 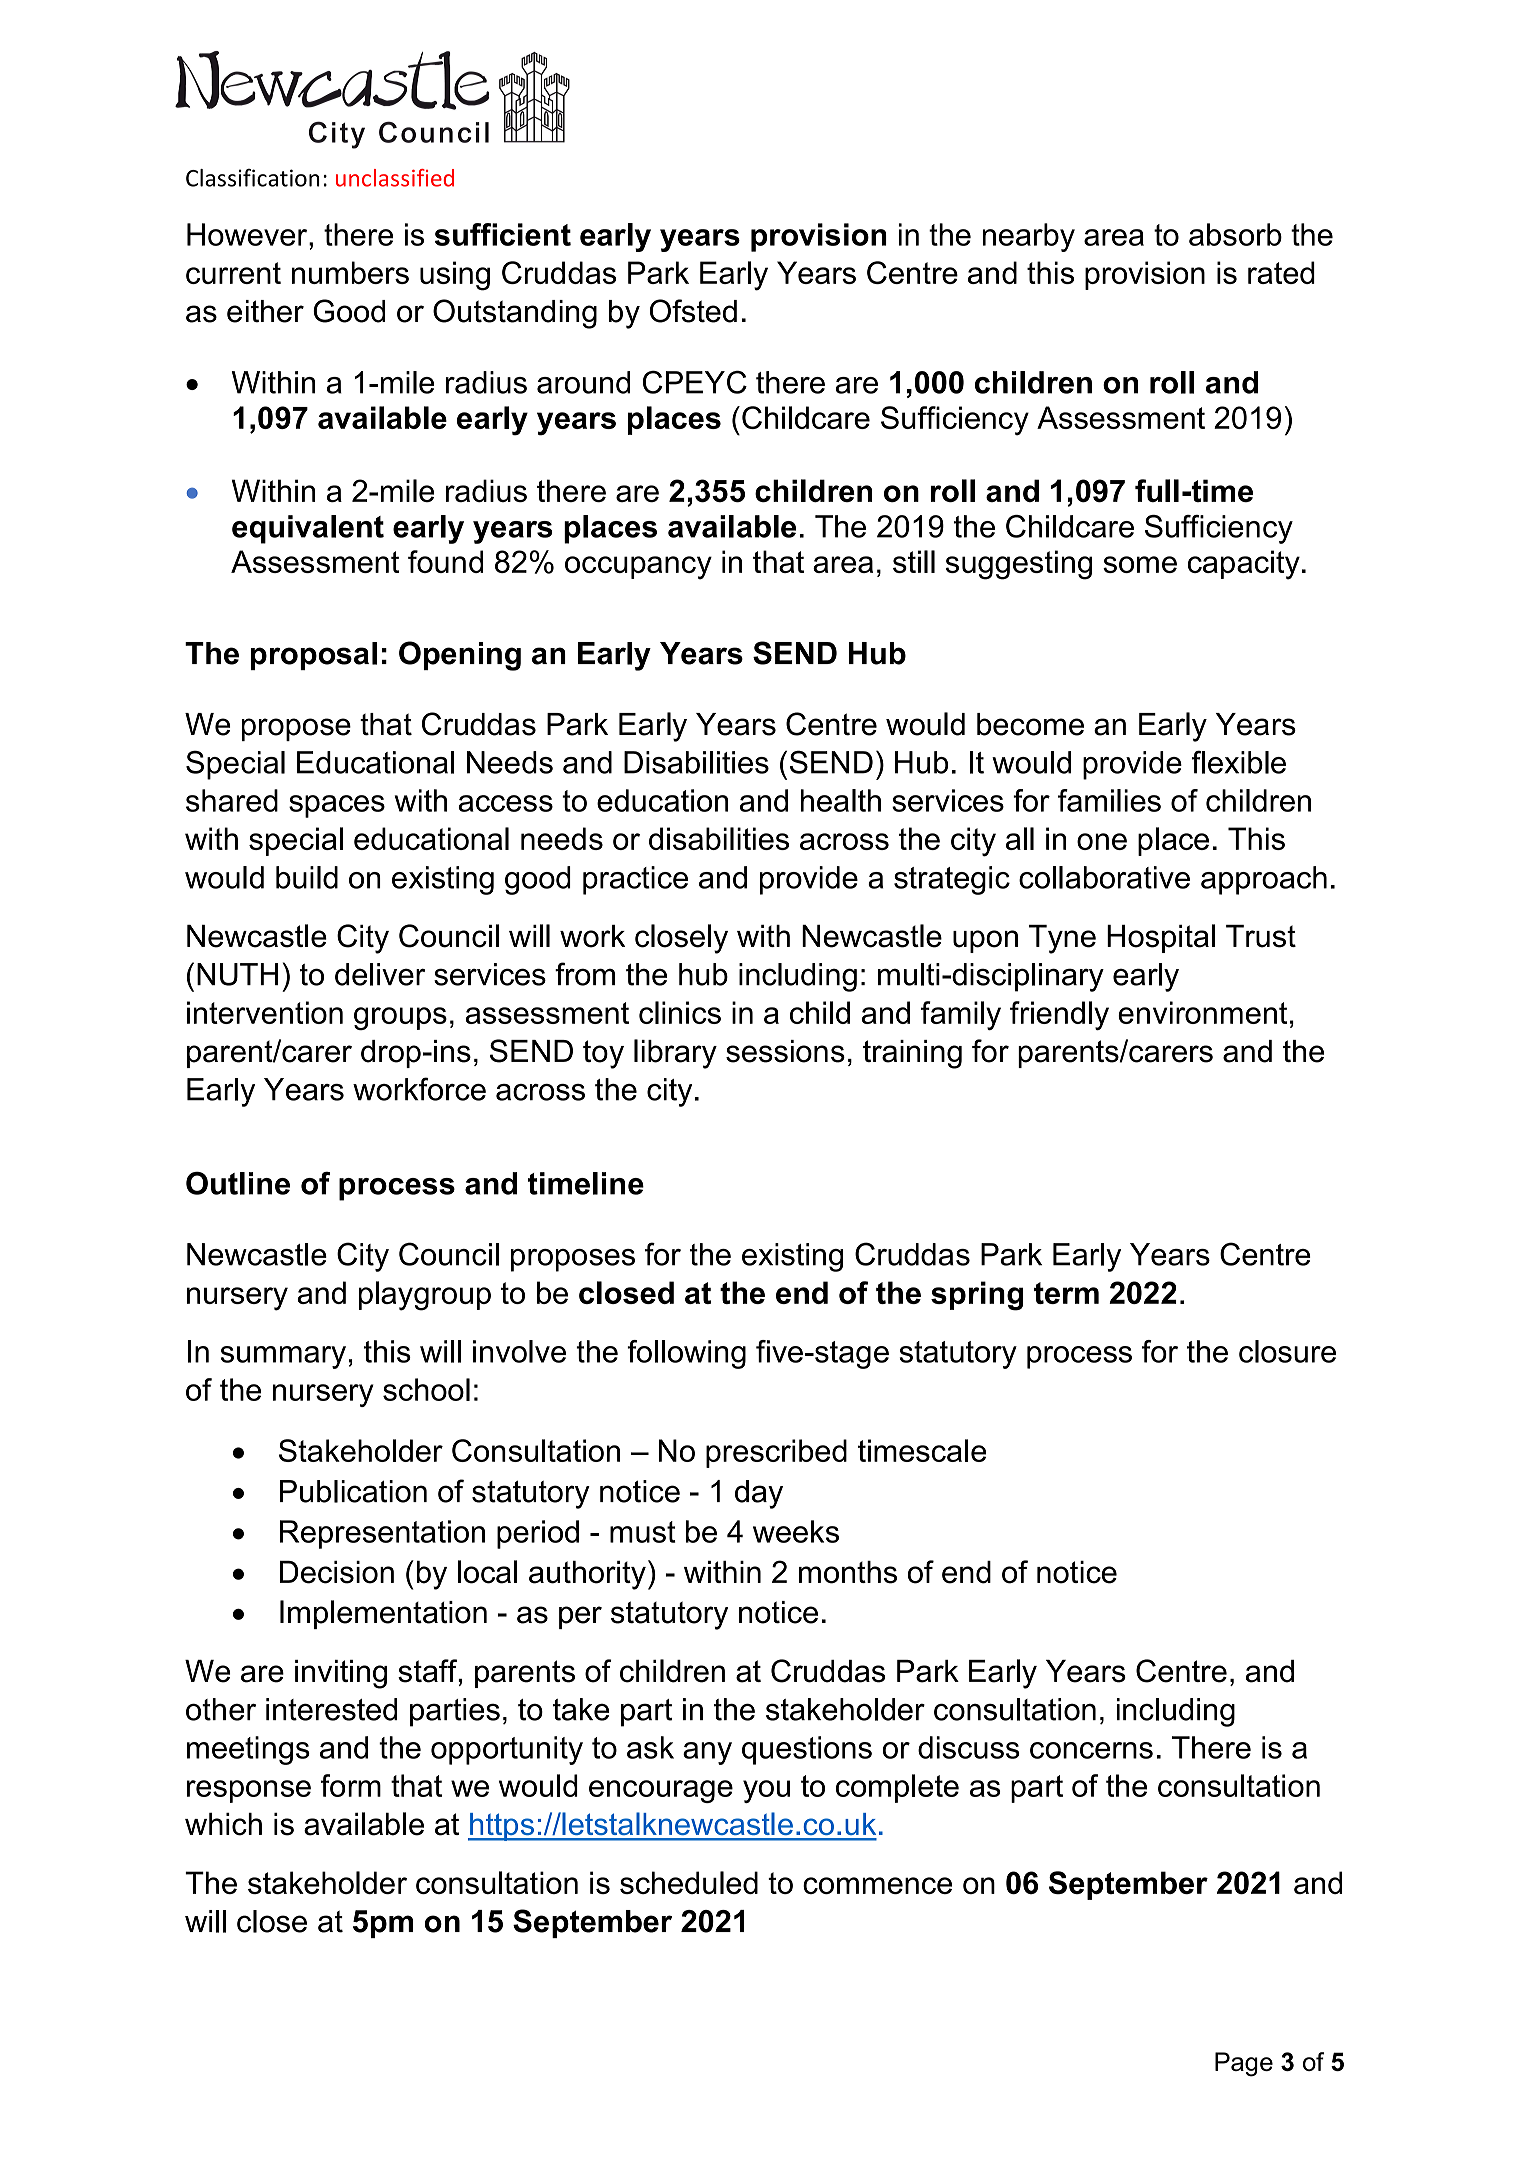 I want to click on numbers, so click(x=350, y=272).
